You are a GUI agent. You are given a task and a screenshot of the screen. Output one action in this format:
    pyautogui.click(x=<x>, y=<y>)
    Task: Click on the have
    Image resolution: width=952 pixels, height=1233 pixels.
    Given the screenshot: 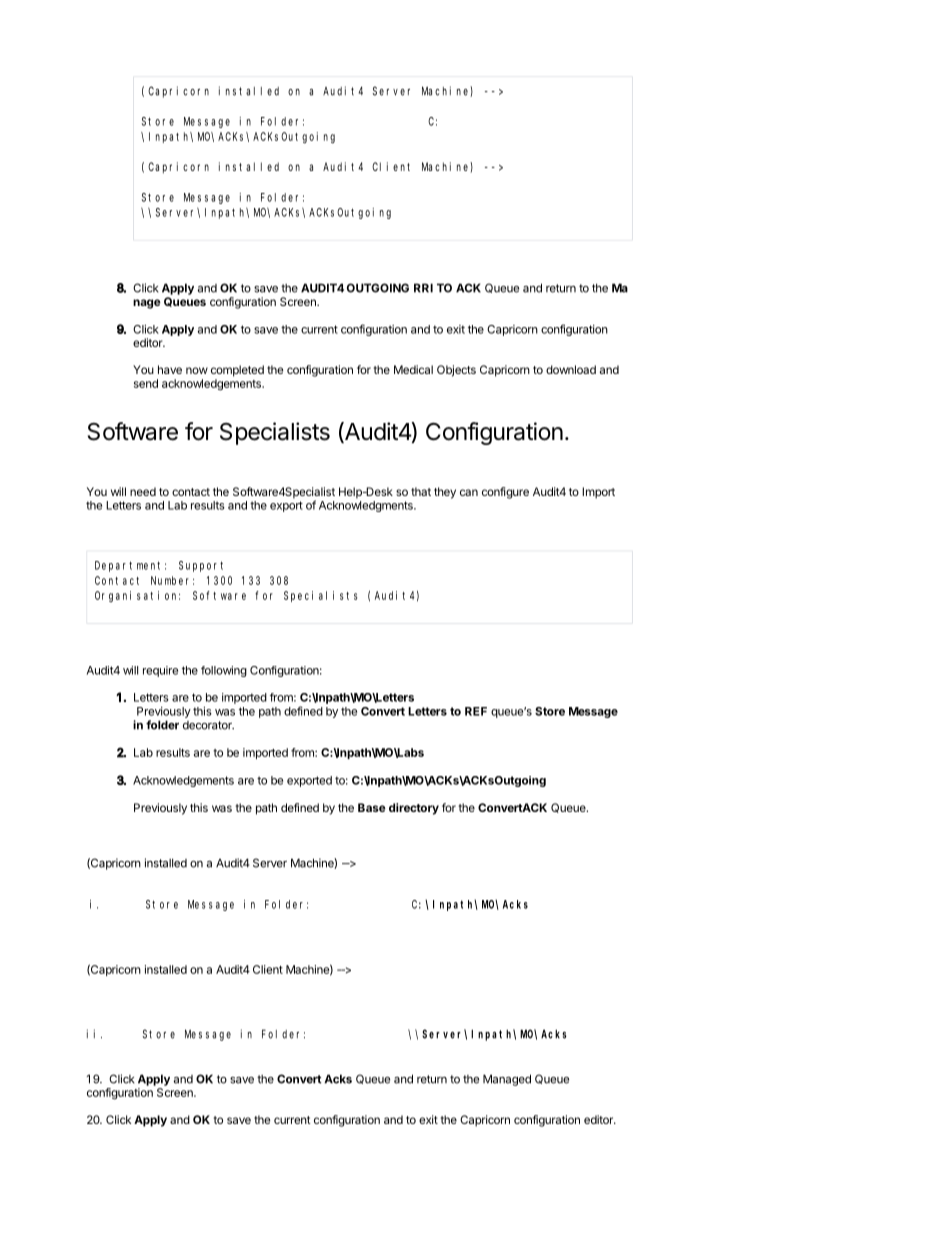 What is the action you would take?
    pyautogui.click(x=170, y=369)
